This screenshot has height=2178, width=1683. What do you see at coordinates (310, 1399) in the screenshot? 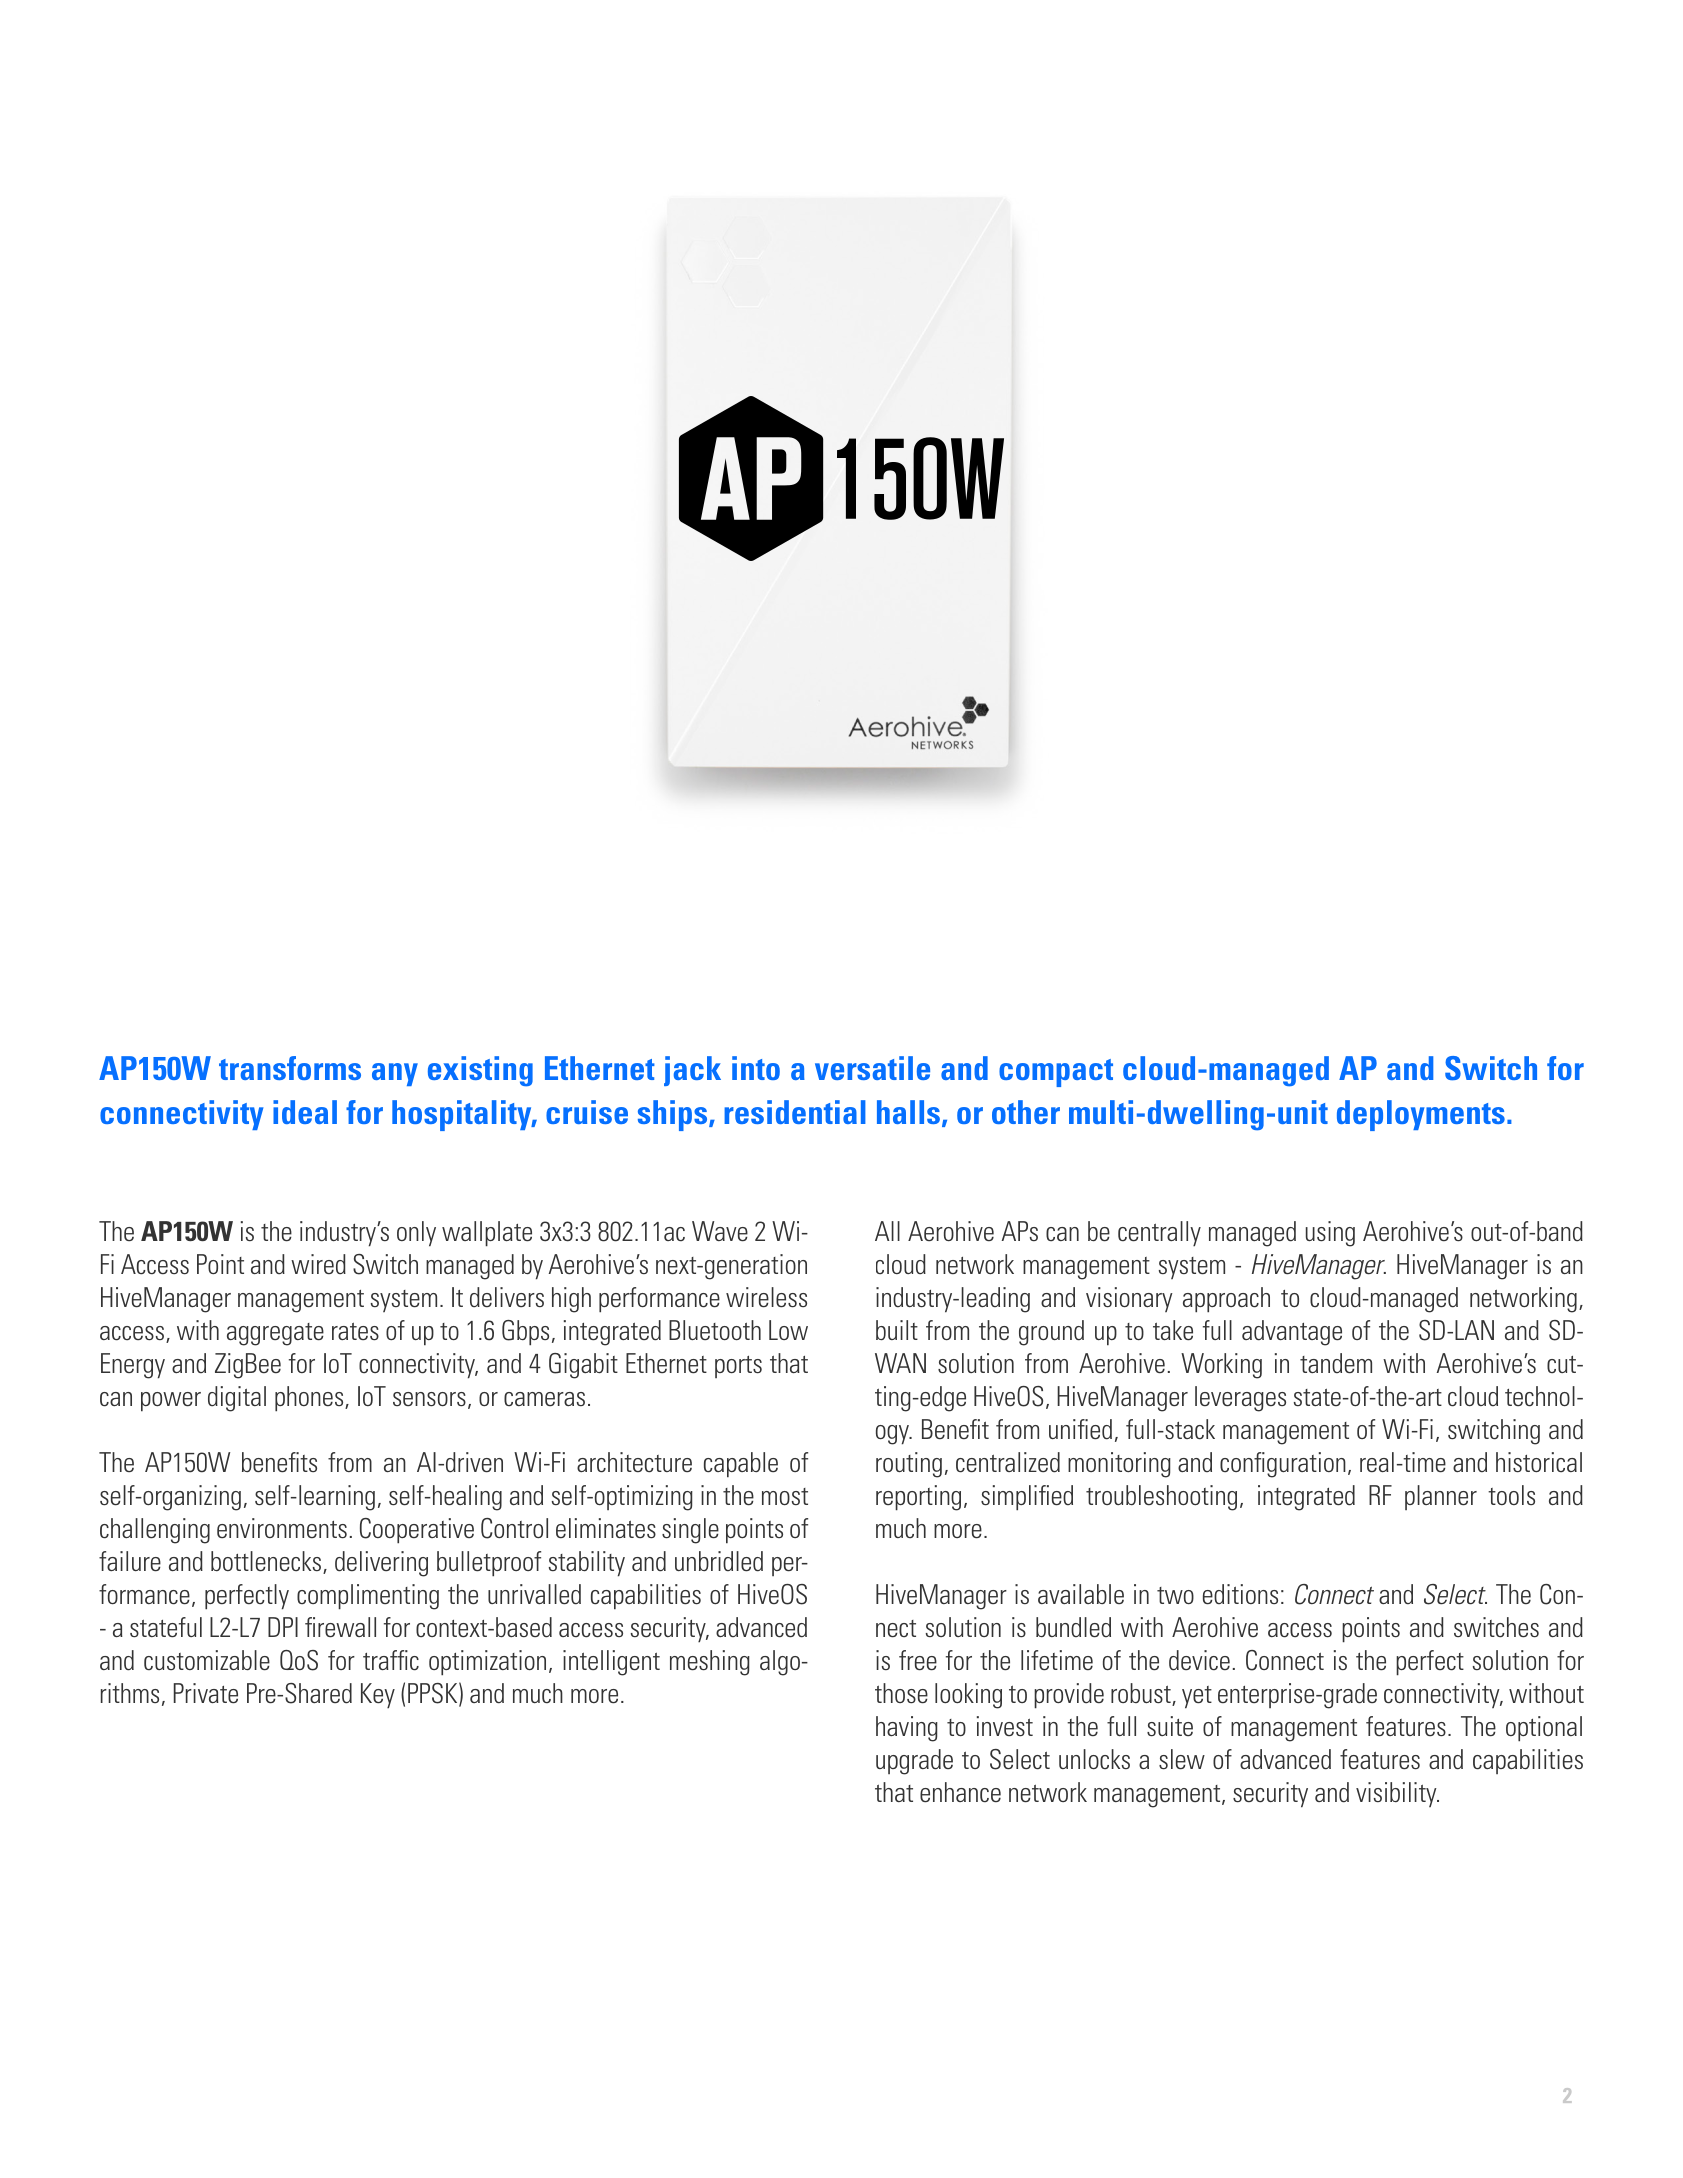
I see `phones` at bounding box center [310, 1399].
